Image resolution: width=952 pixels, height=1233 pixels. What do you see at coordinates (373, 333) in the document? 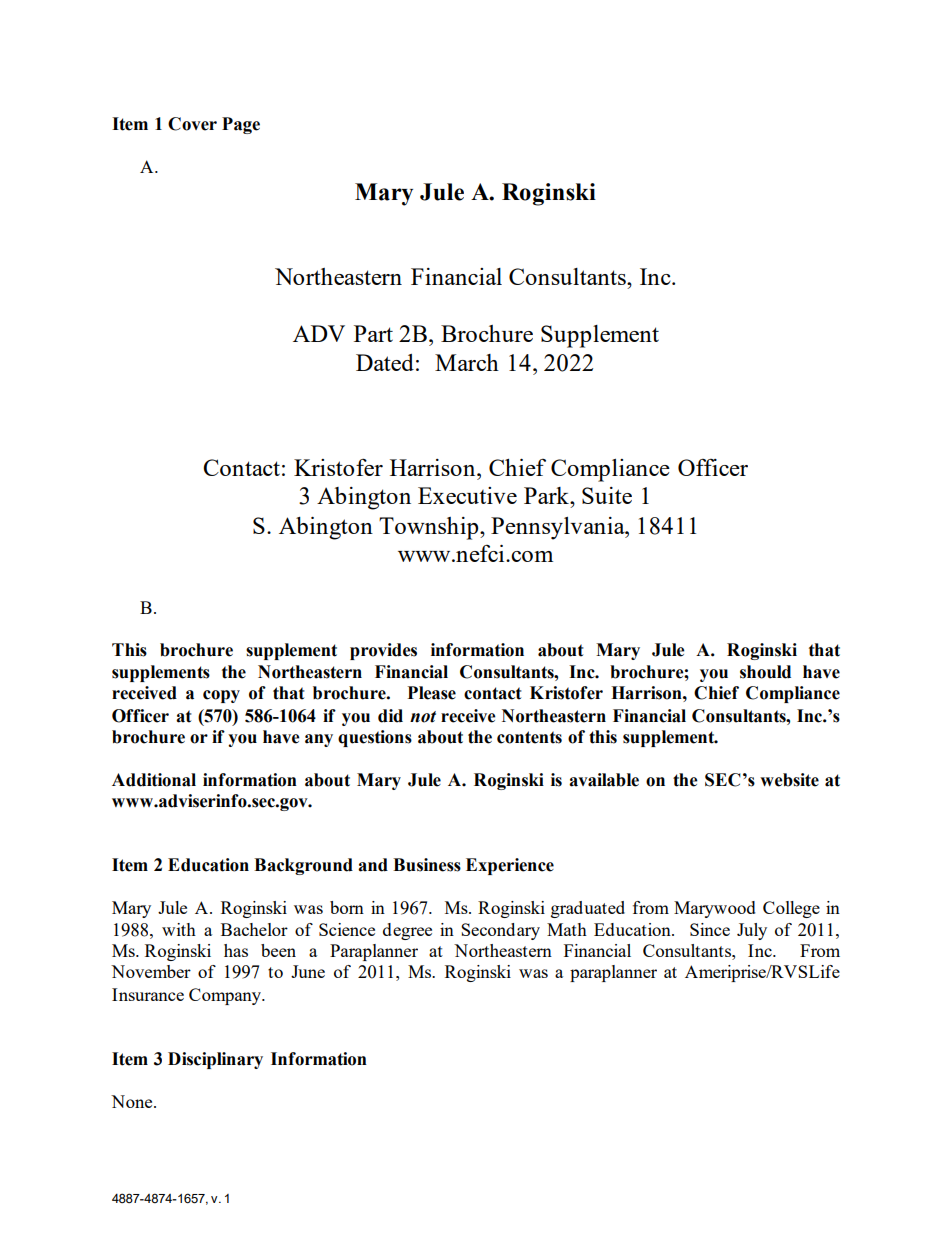
I see `Part` at bounding box center [373, 333].
